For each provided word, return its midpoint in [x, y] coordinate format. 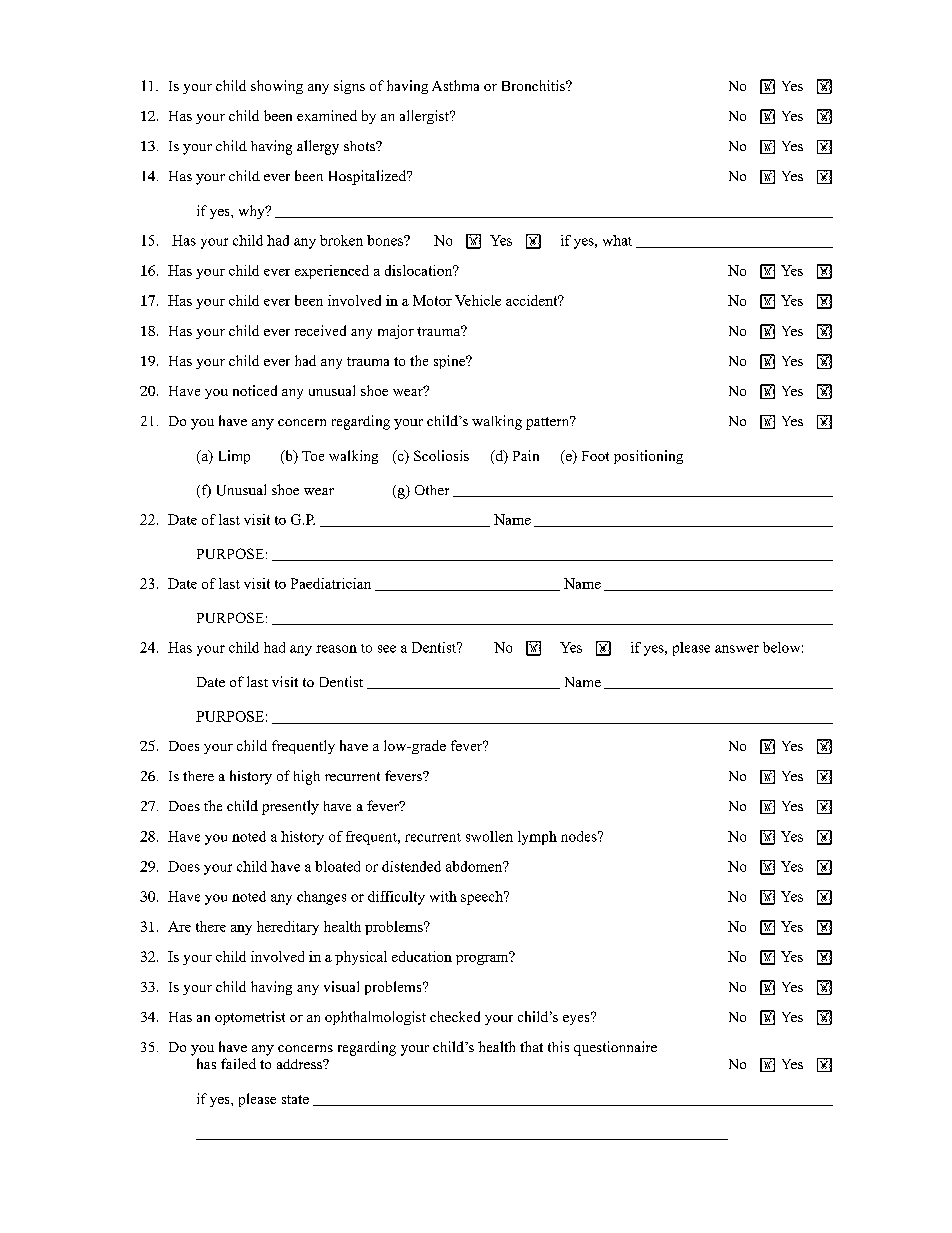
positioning [648, 457]
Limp [234, 457]
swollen [489, 836]
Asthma [455, 85]
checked [455, 1016]
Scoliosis [441, 455]
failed [238, 1063]
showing [277, 87]
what [617, 240]
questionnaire [615, 1048]
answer [737, 649]
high [307, 777]
